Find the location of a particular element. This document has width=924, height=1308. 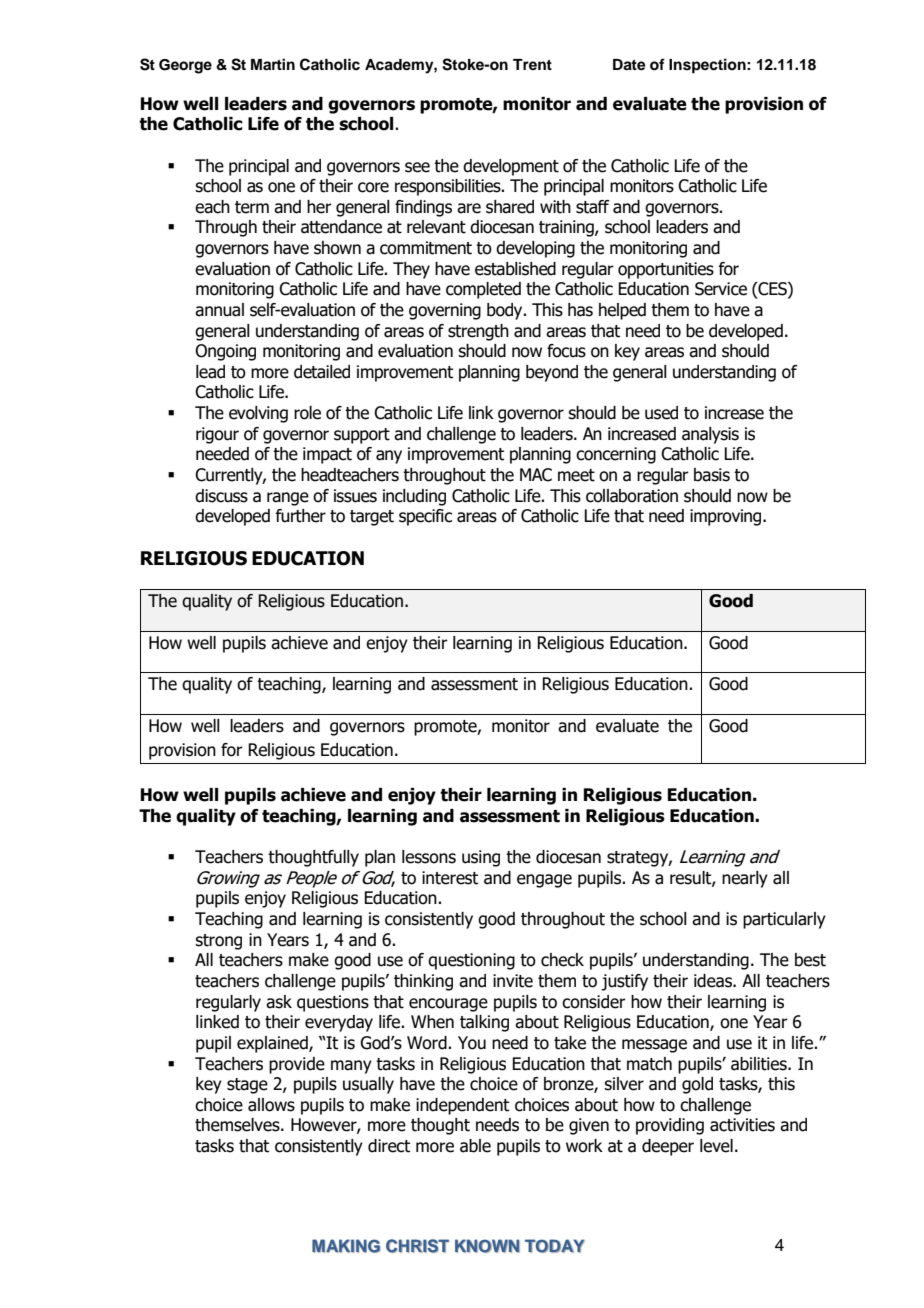

particularly is located at coordinates (784, 920).
